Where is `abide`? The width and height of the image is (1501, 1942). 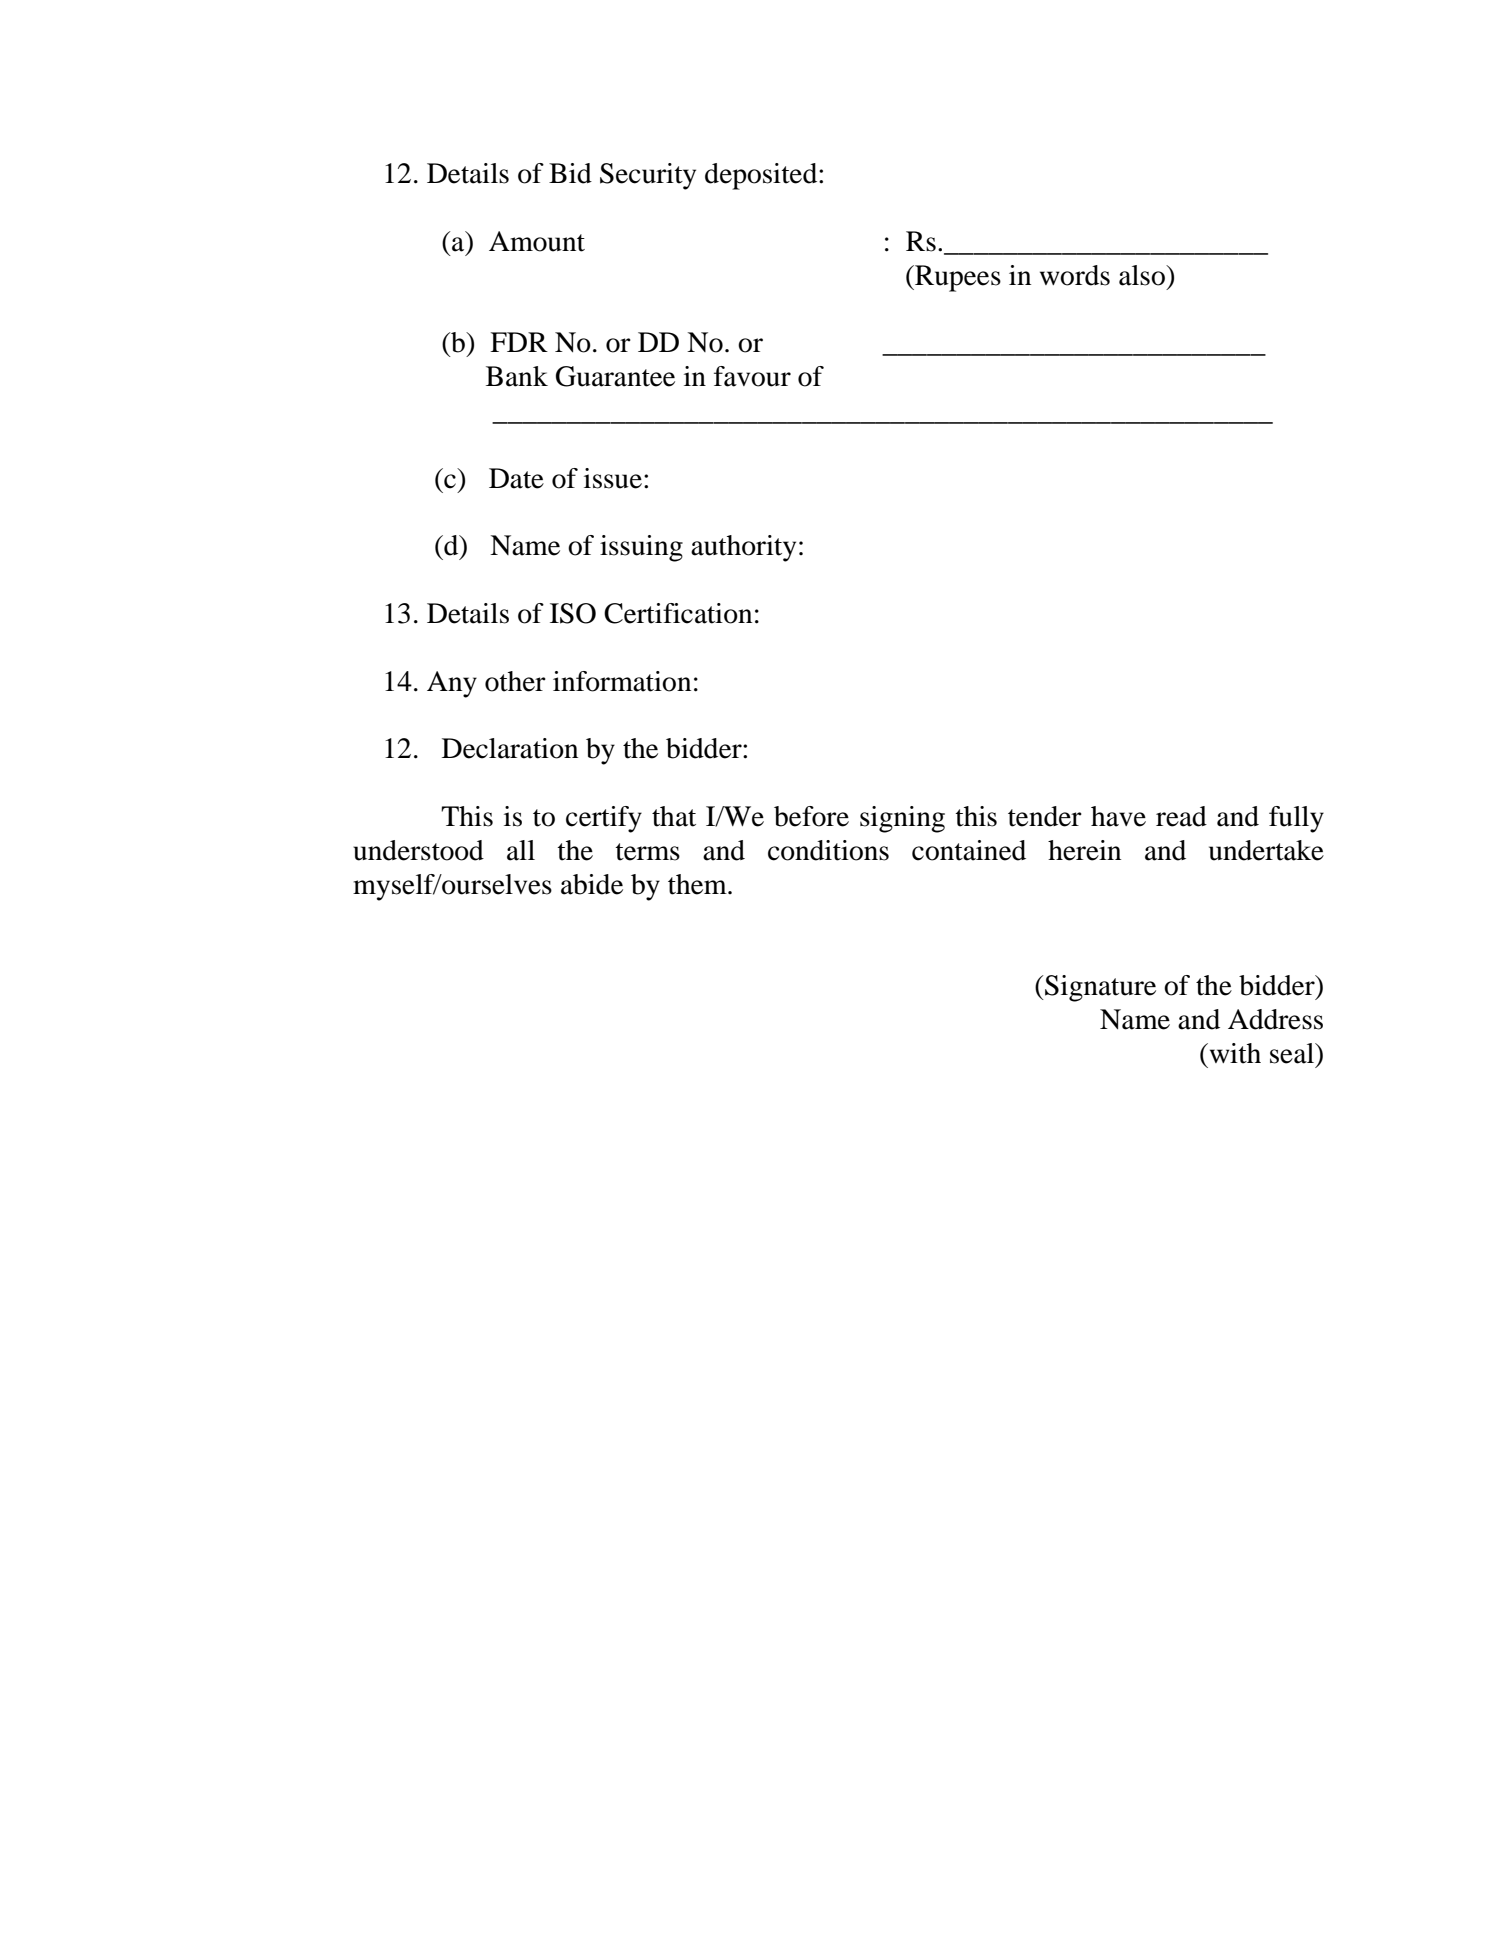
abide is located at coordinates (592, 884).
